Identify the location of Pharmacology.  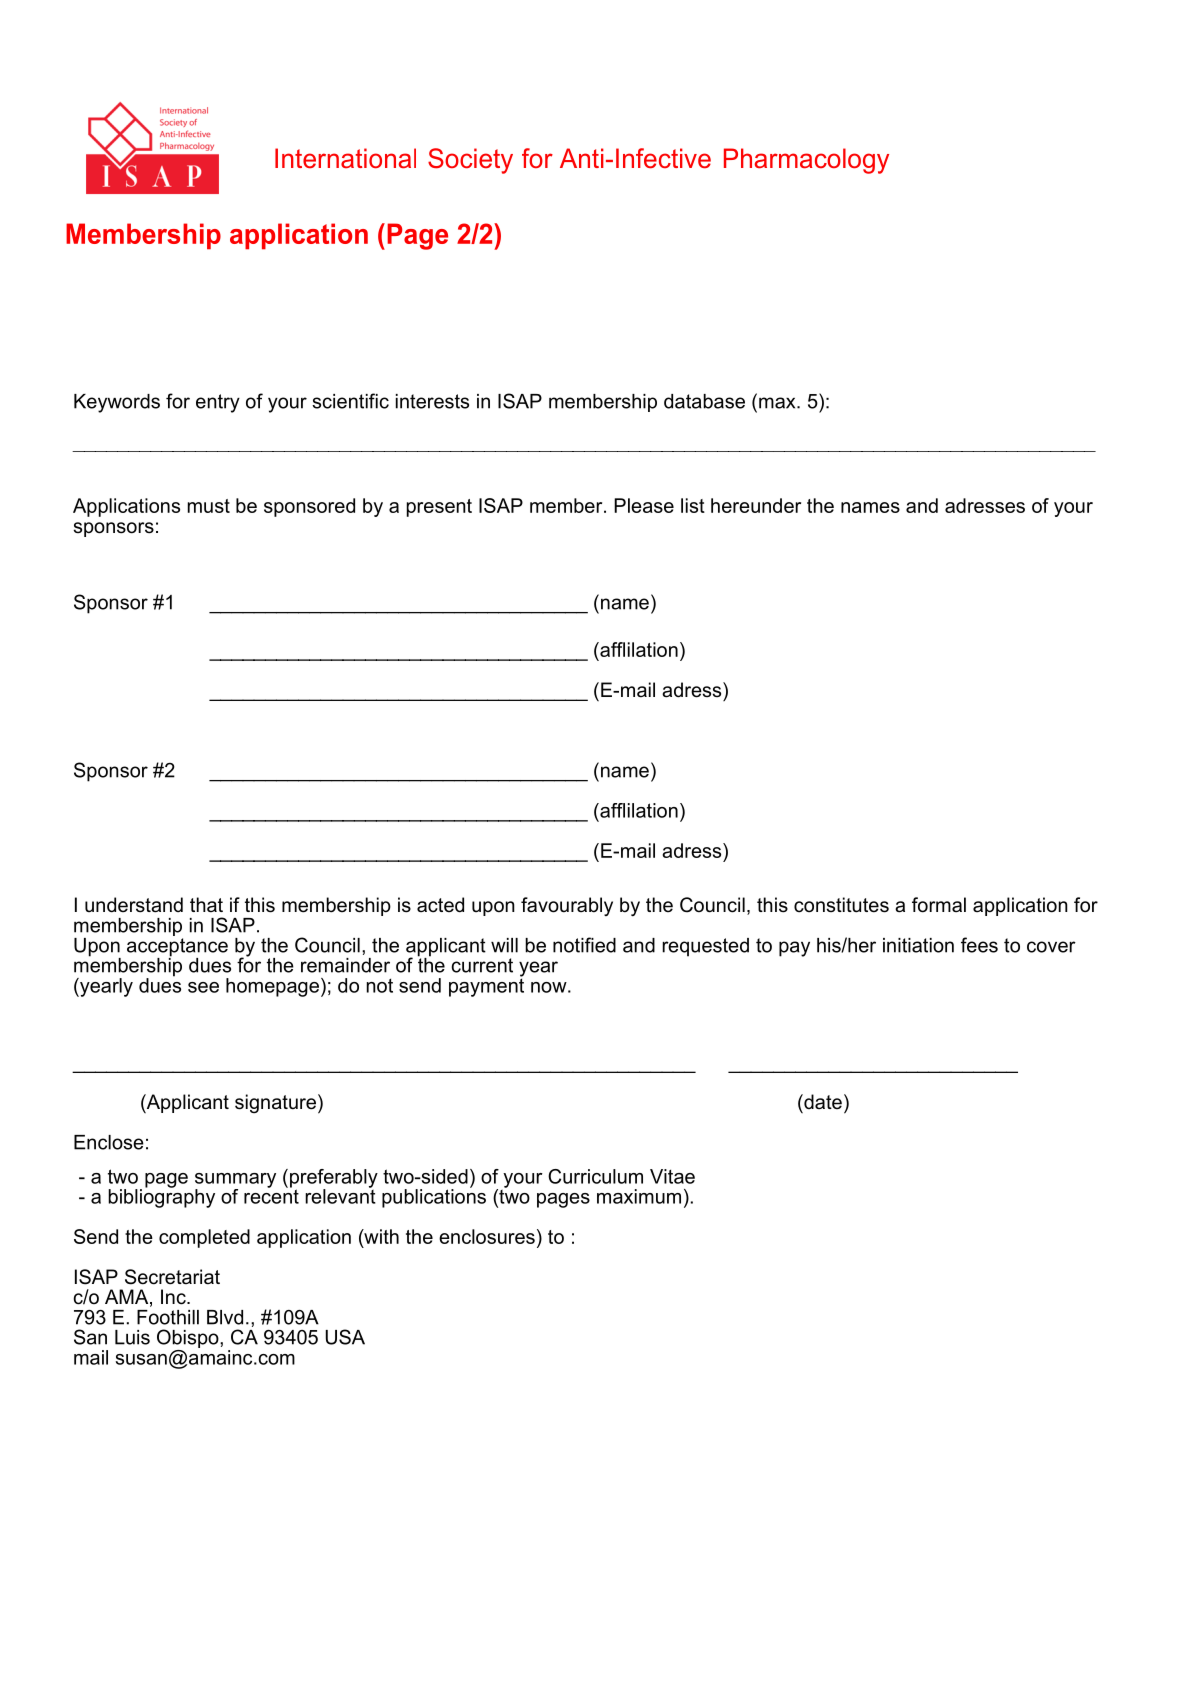
(806, 161).
